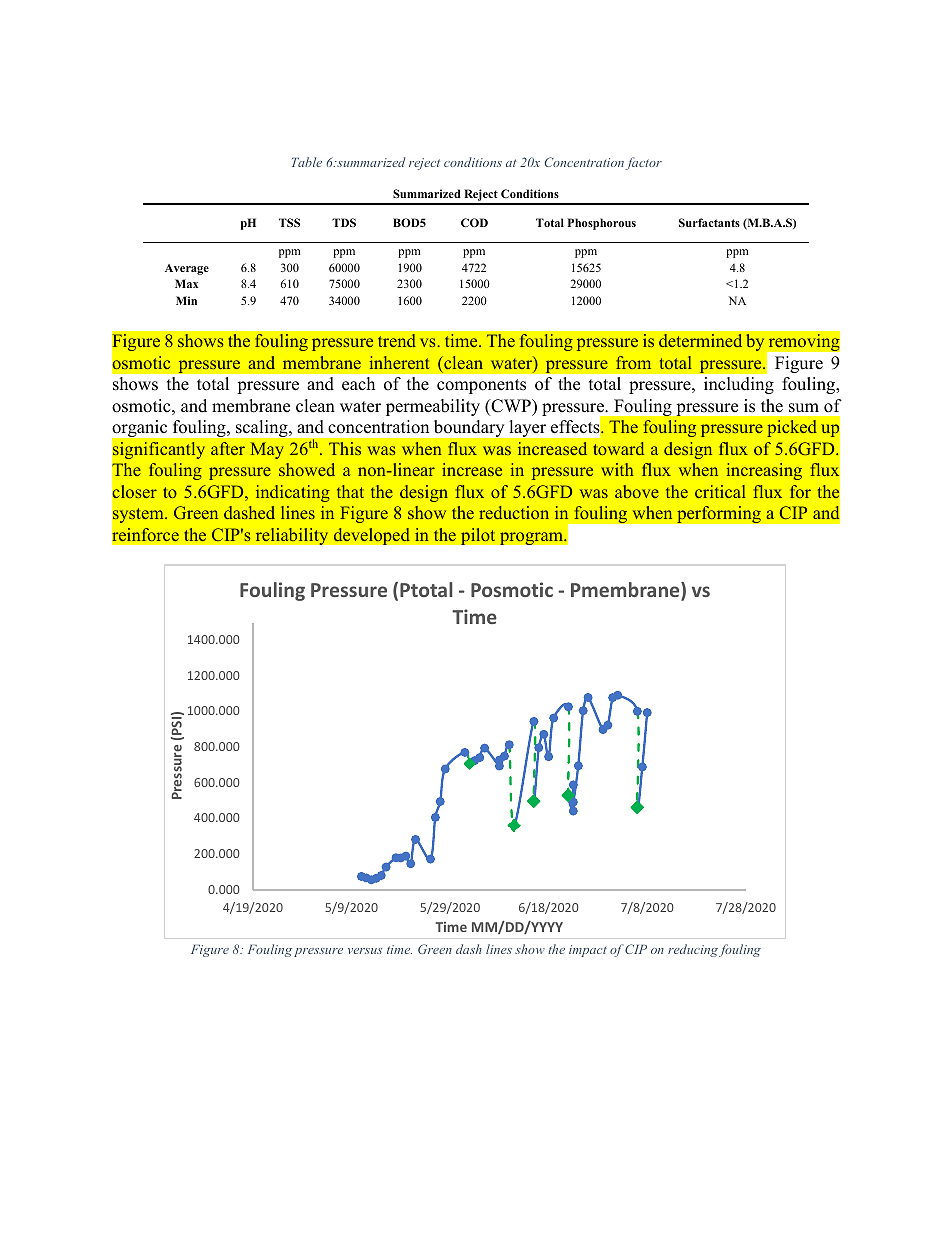 The width and height of the screenshot is (952, 1233). What do you see at coordinates (307, 162) in the screenshot?
I see `Table` at bounding box center [307, 162].
